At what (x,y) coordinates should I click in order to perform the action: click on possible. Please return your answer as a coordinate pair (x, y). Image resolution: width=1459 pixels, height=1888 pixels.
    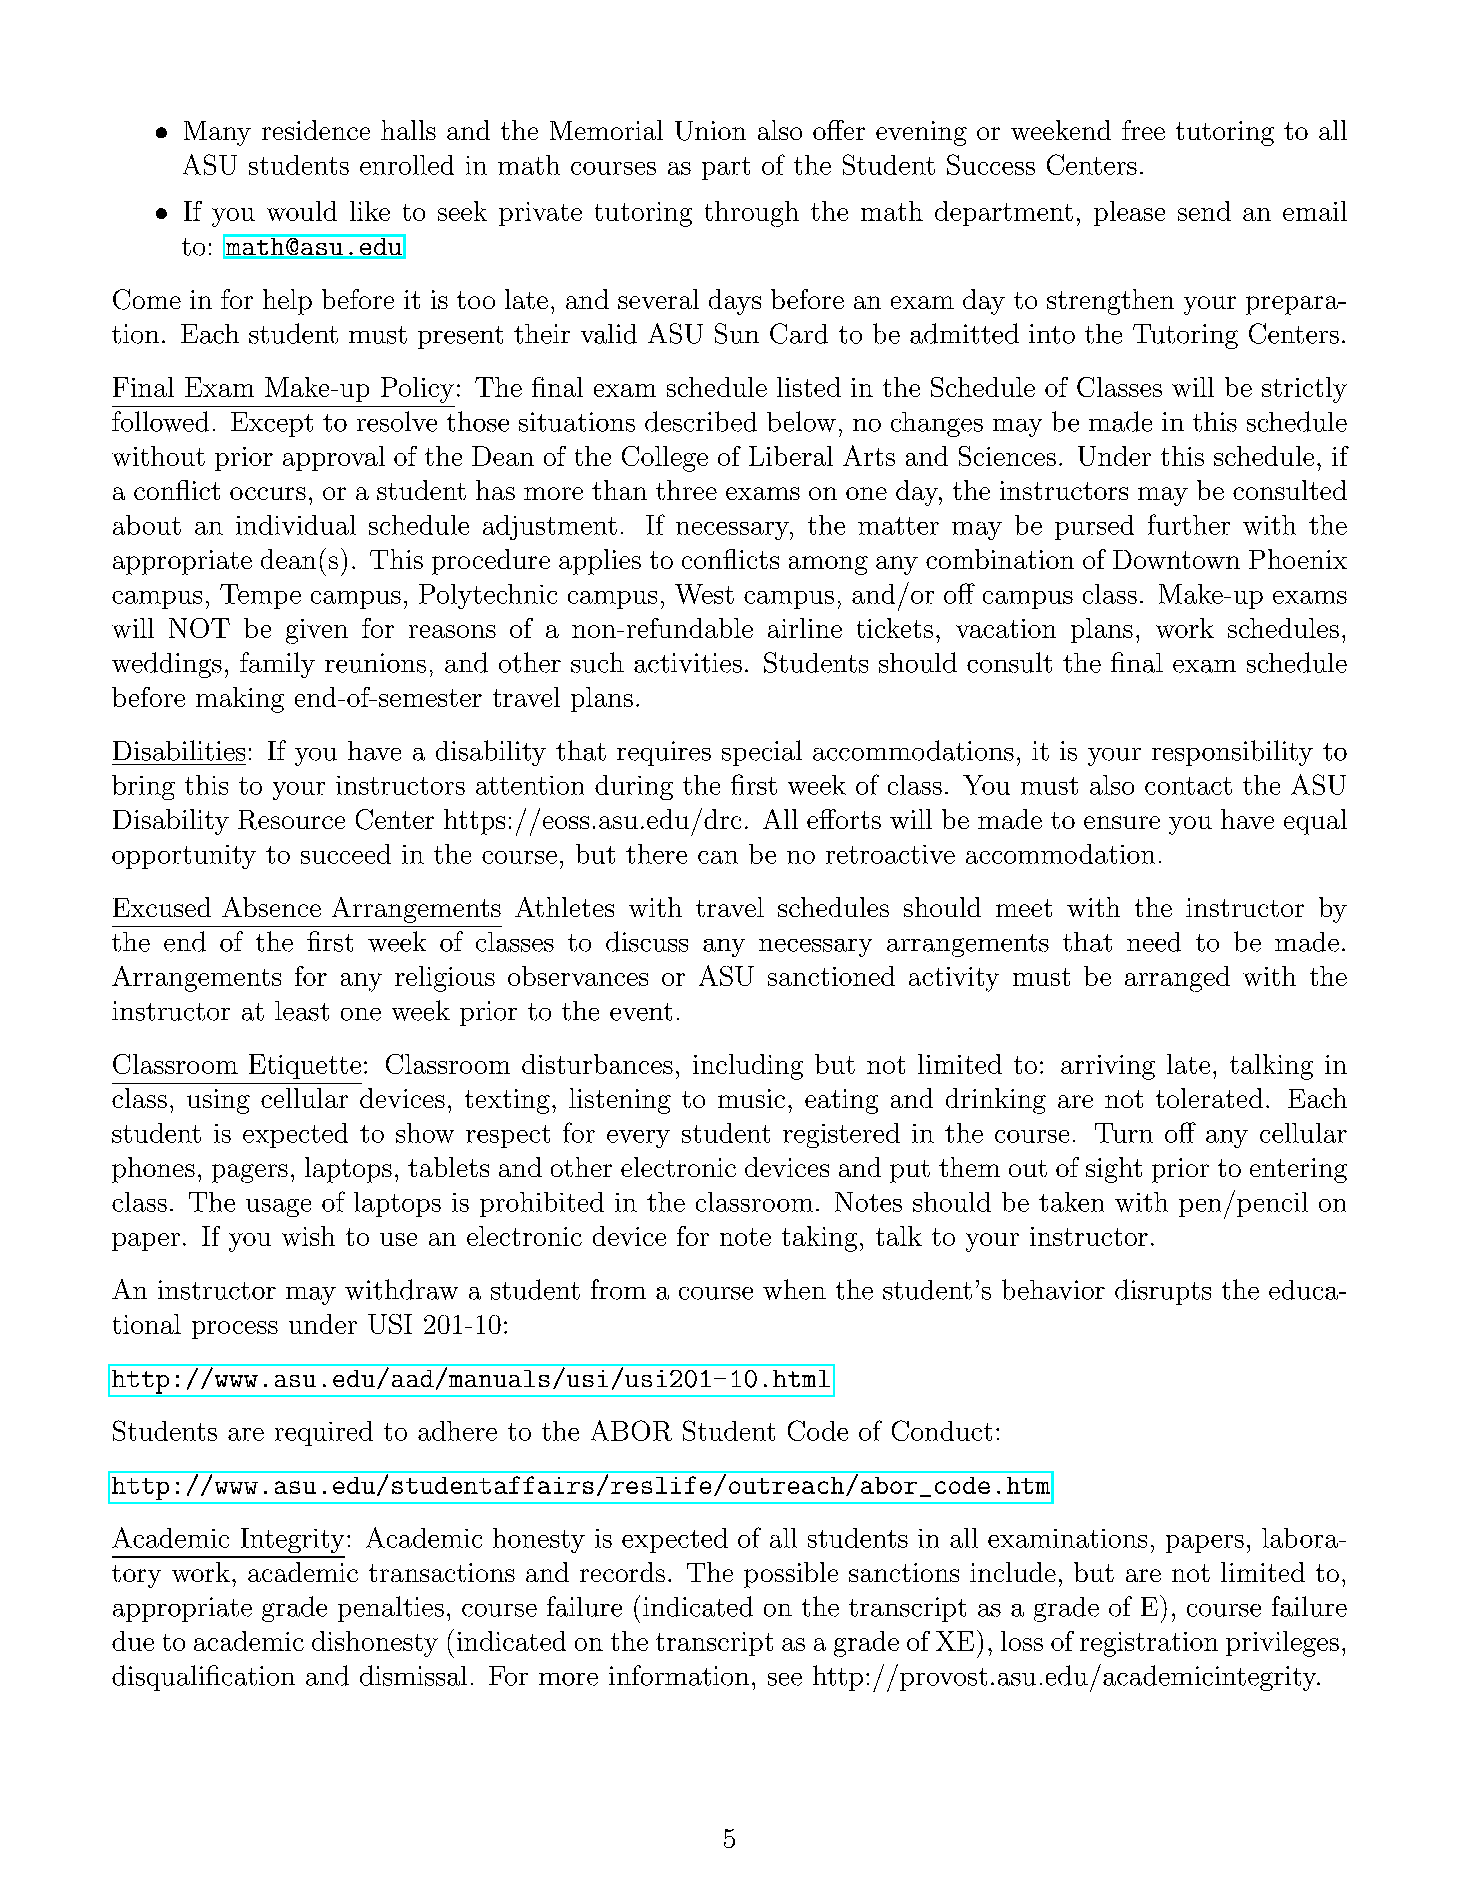
    Looking at the image, I should click on (791, 1575).
